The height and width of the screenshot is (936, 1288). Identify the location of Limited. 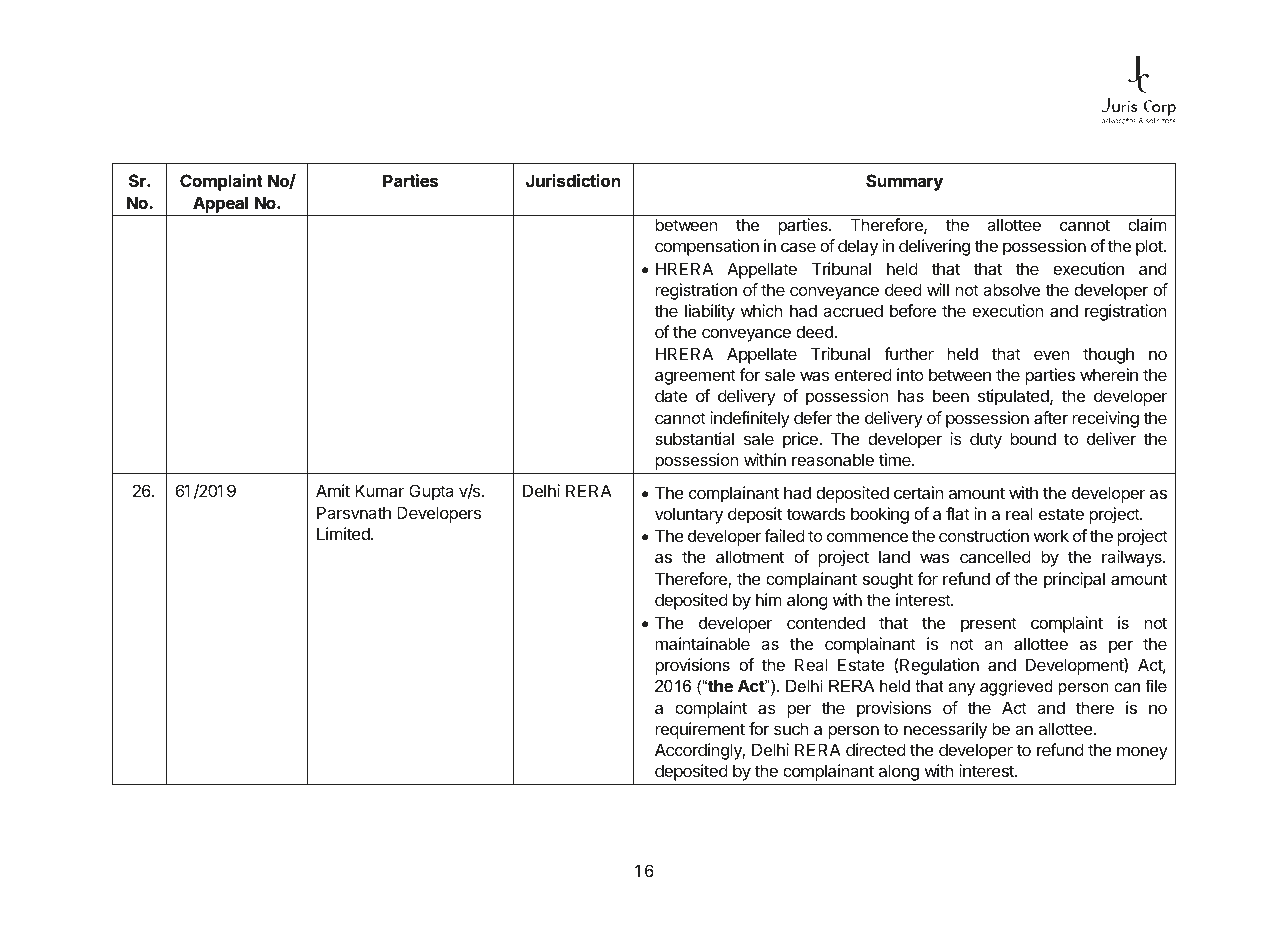
(344, 533).
